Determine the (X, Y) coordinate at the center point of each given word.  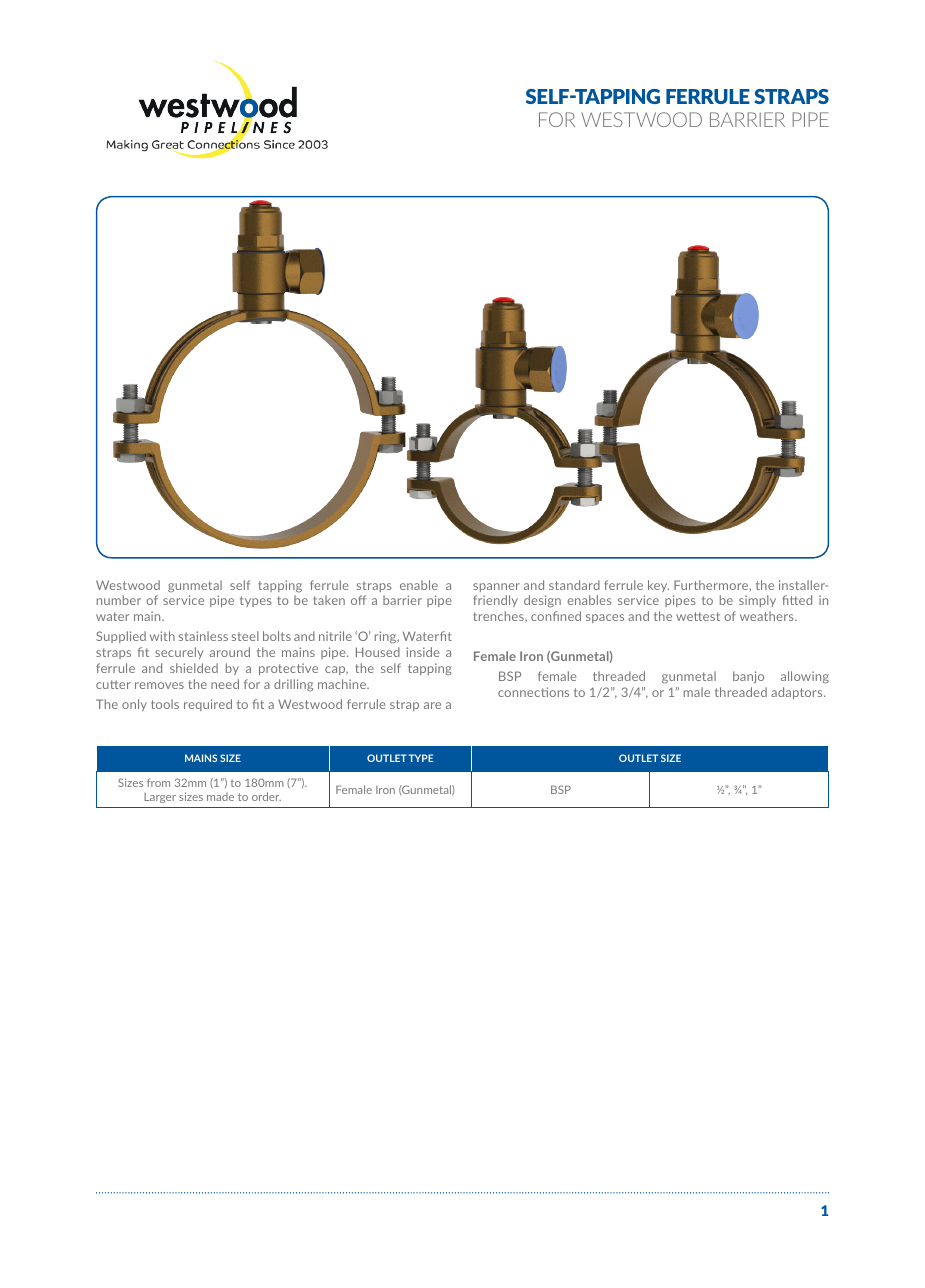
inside (423, 652)
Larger (160, 798)
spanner (496, 587)
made (220, 797)
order (266, 796)
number (119, 600)
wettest (698, 616)
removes (159, 685)
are (432, 705)
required (208, 705)
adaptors (798, 693)
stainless (203, 636)
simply (757, 601)
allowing (805, 677)
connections (533, 692)
